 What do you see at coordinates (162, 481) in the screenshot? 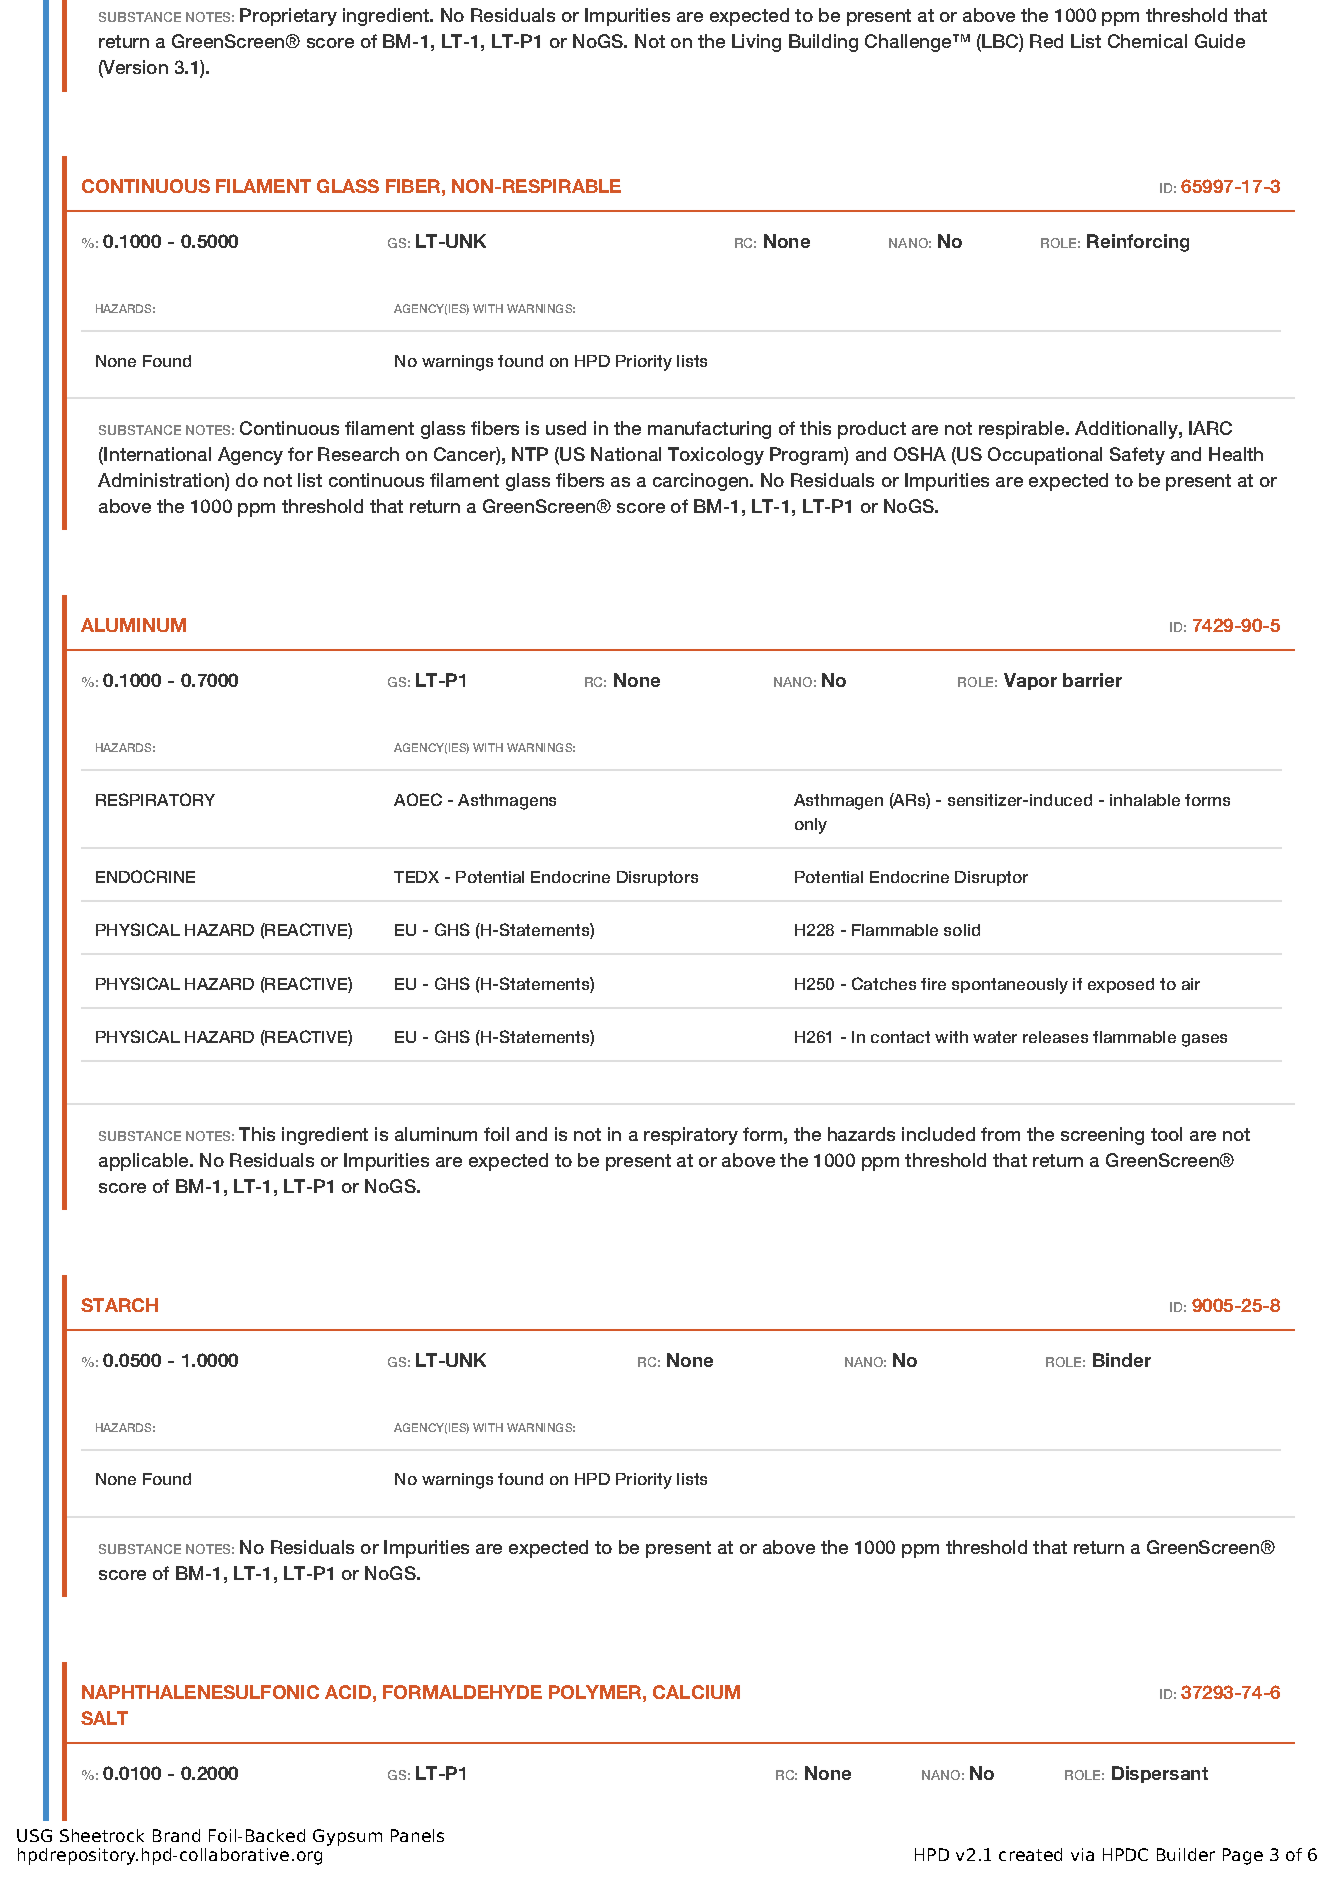
I see `Administration` at bounding box center [162, 481].
